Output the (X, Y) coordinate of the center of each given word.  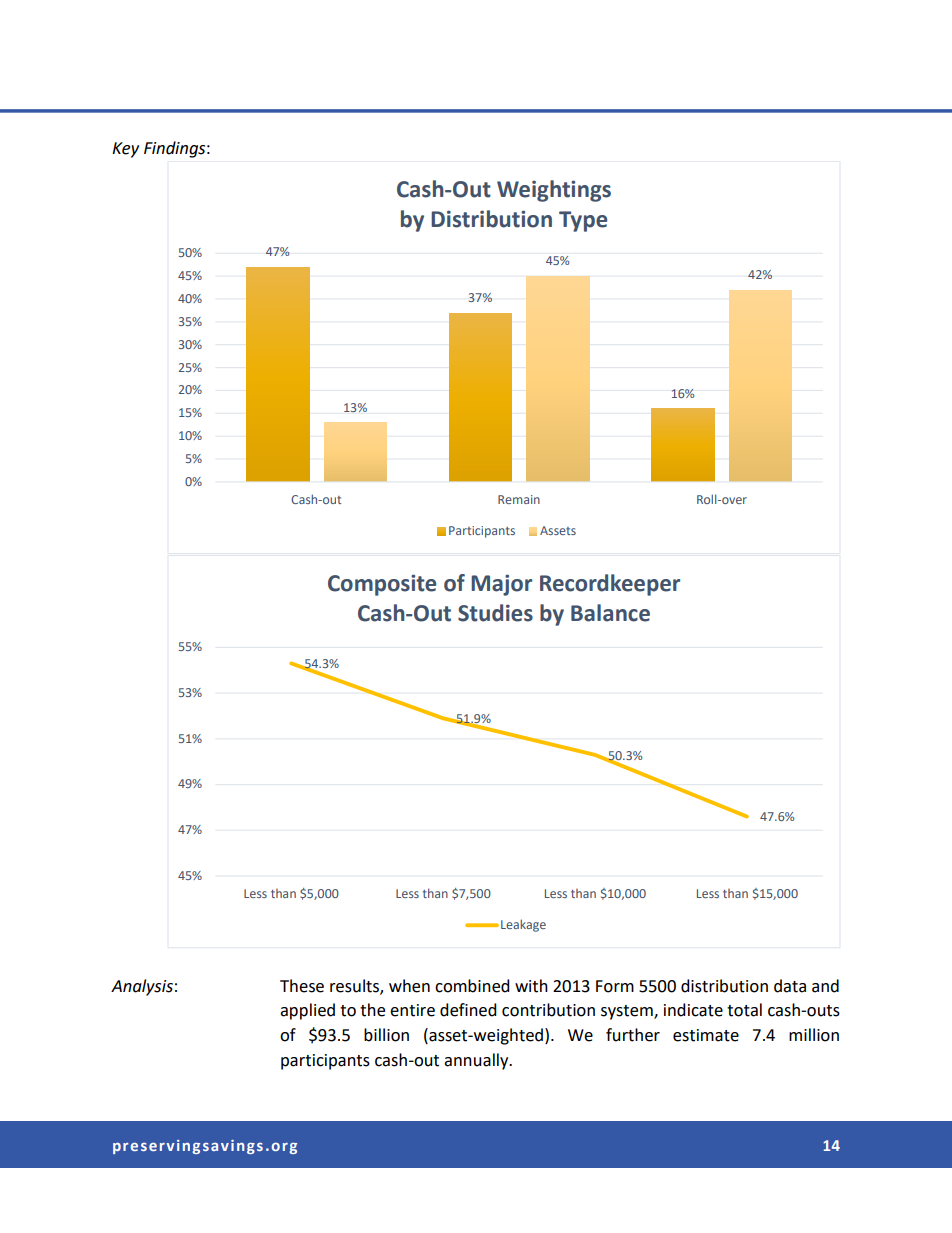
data (790, 986)
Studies (495, 613)
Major (501, 585)
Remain (519, 499)
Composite (382, 585)
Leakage (523, 925)
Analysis (142, 987)
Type (583, 221)
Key (125, 150)
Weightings (554, 191)
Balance (610, 613)
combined (472, 986)
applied (307, 1011)
